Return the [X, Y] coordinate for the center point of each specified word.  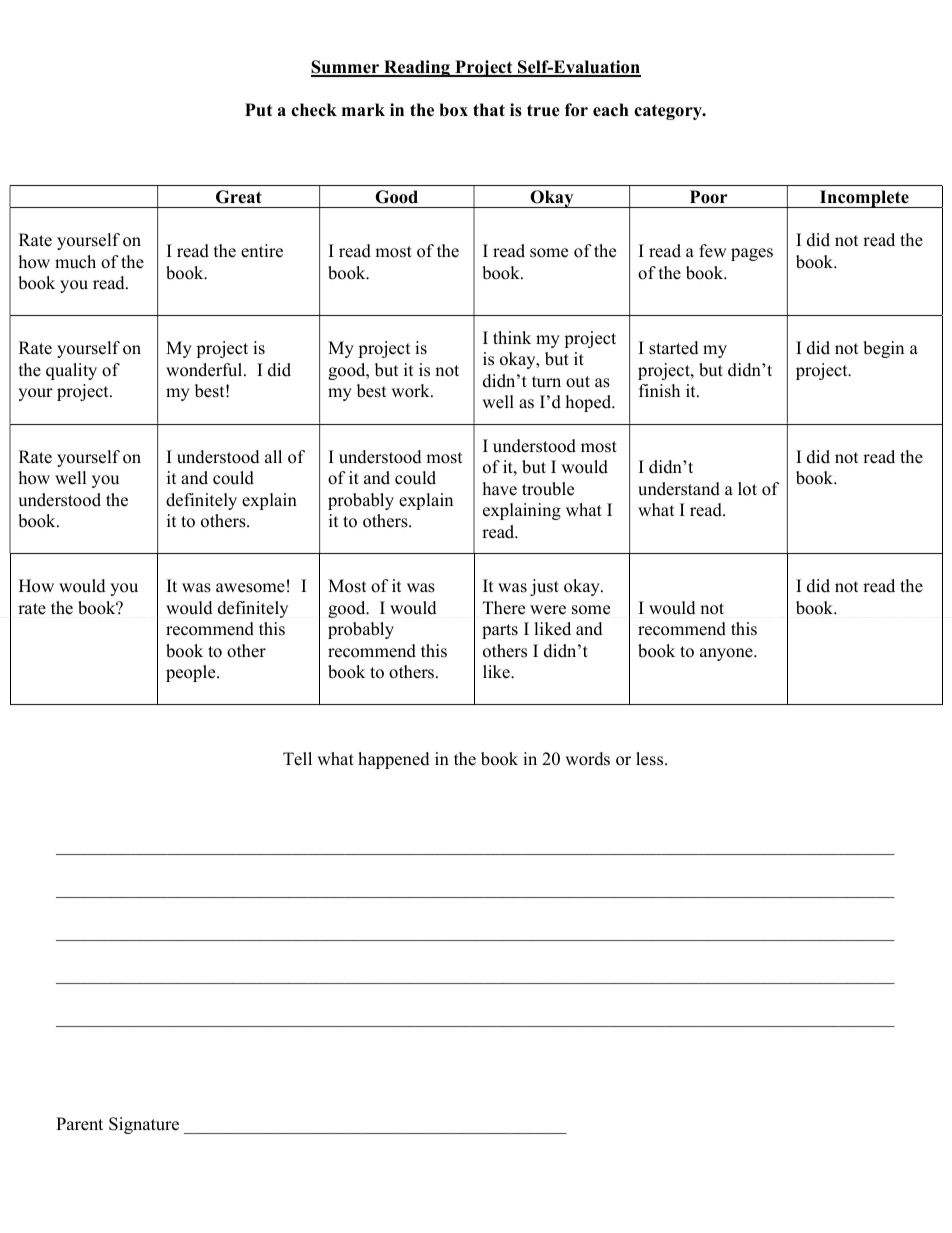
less [651, 759]
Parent [79, 1124]
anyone [727, 654]
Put [258, 110]
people [192, 673]
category [669, 112]
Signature [144, 1125]
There [504, 608]
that [489, 109]
